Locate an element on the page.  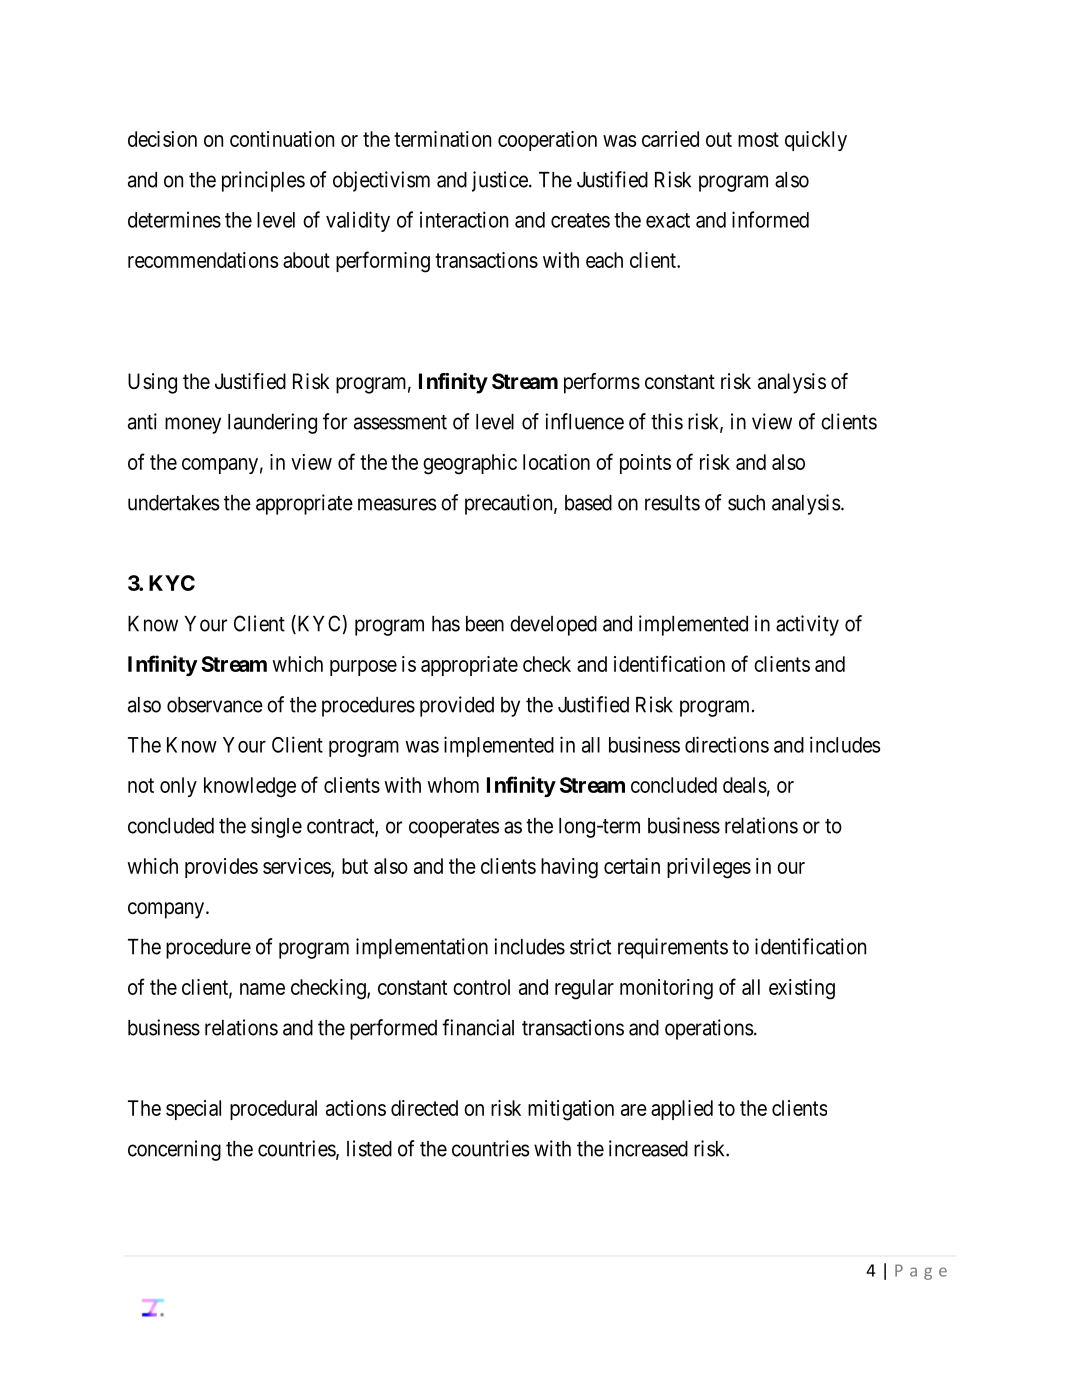
justice is located at coordinates (501, 181).
